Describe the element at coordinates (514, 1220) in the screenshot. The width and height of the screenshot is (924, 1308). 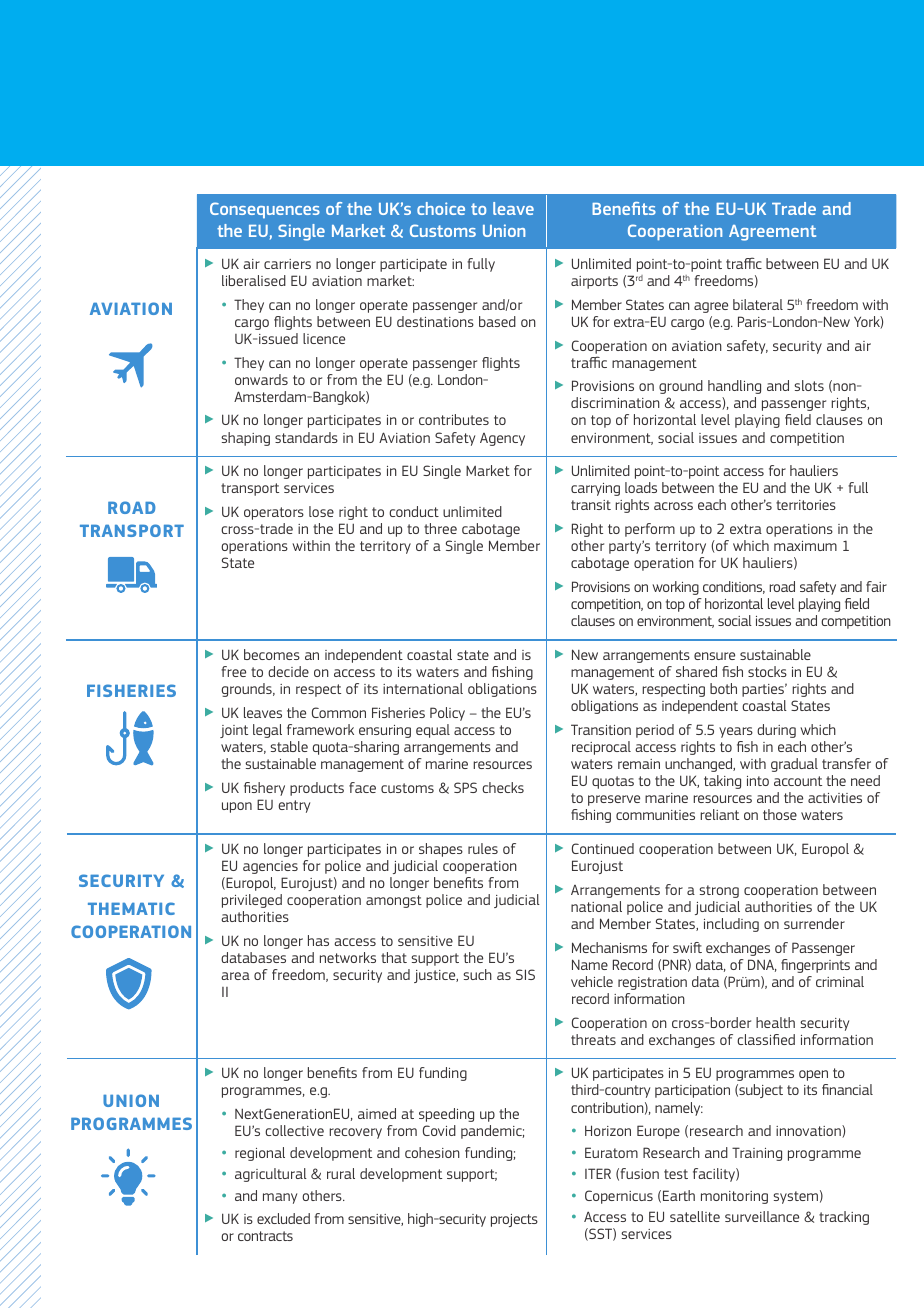
I see `projects` at that location.
